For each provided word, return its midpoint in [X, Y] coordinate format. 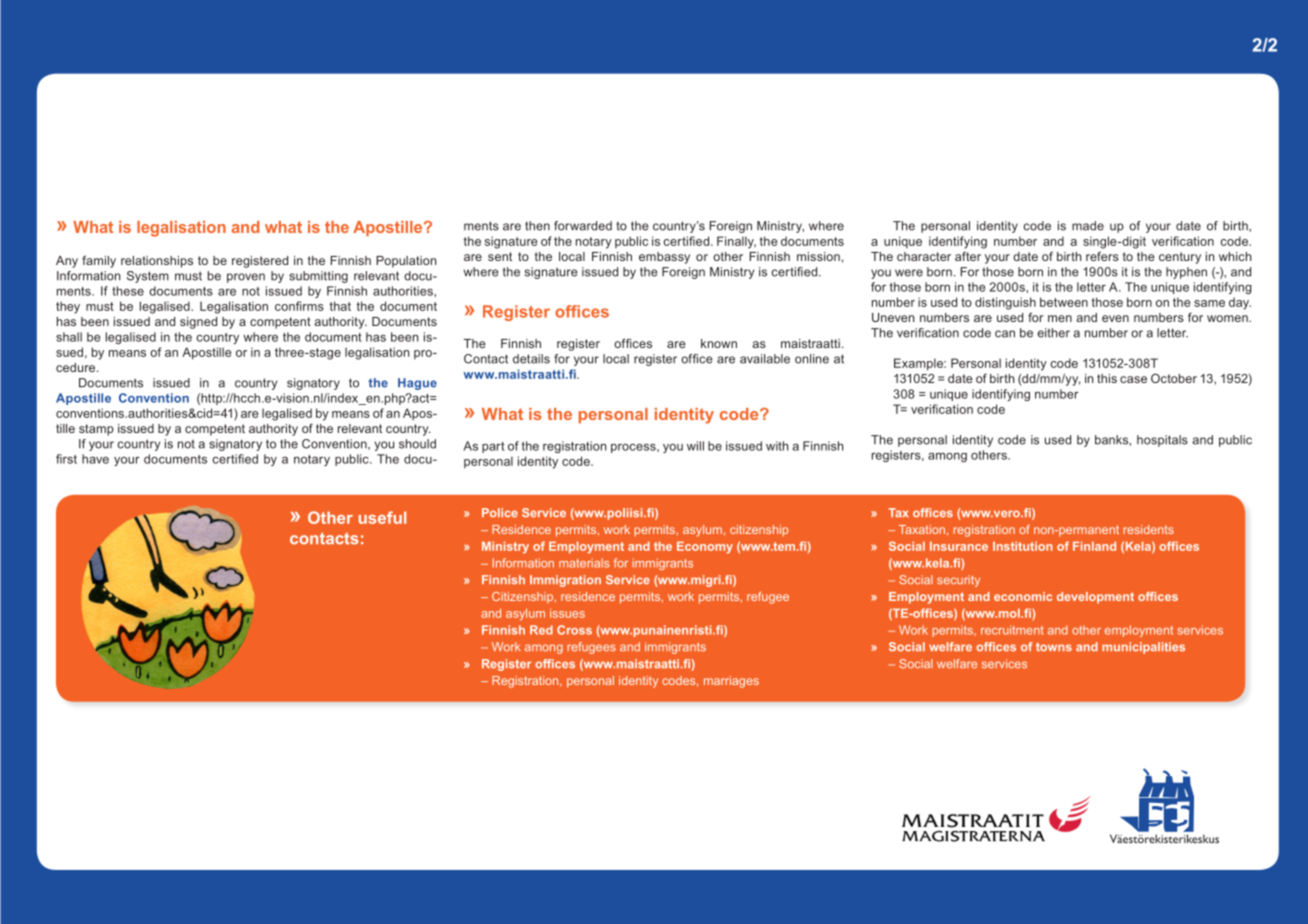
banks [1112, 440]
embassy [664, 258]
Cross [574, 630]
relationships [157, 262]
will [695, 446]
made [1088, 226]
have [95, 459]
